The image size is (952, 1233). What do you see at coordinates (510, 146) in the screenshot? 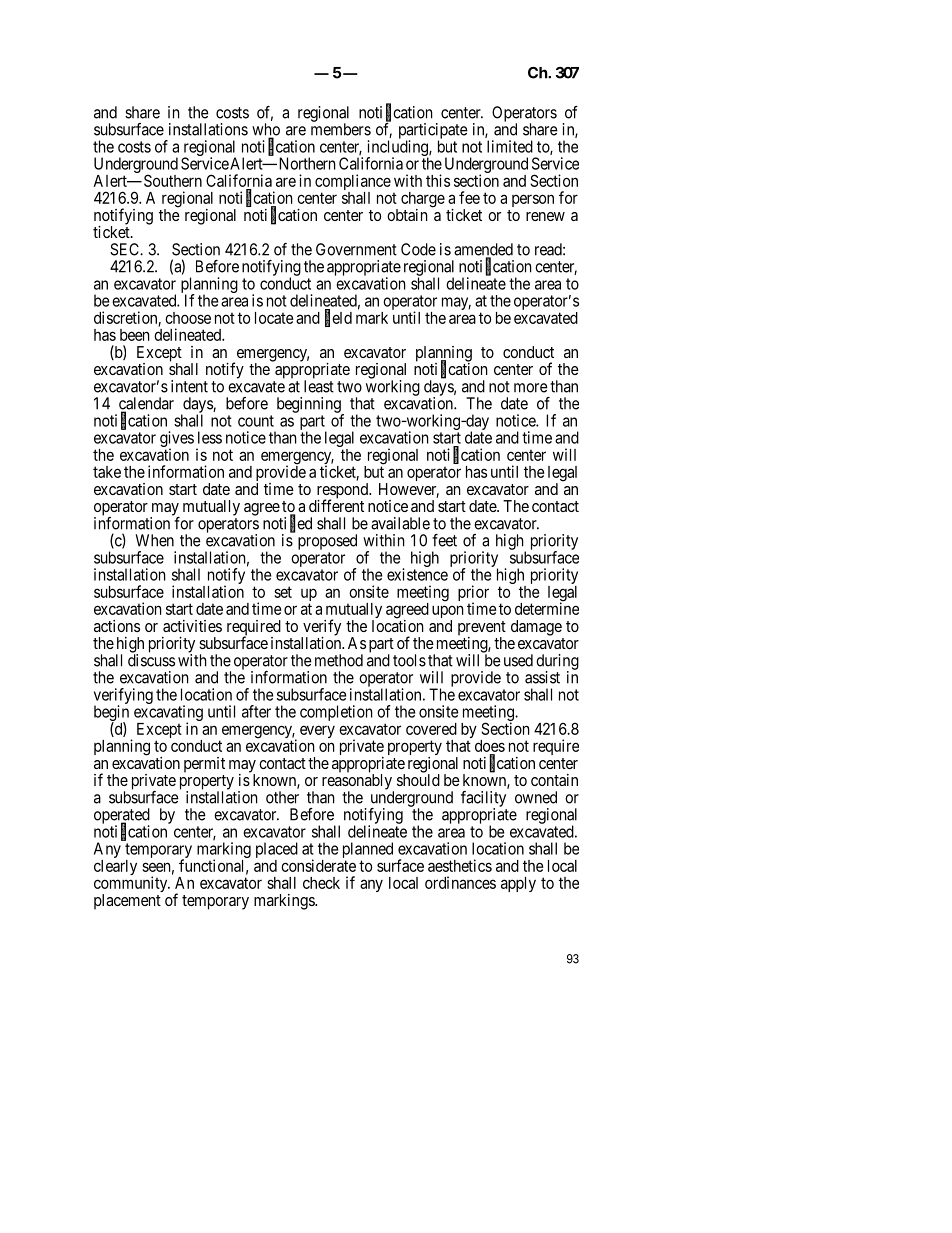
I see `limited` at bounding box center [510, 146].
